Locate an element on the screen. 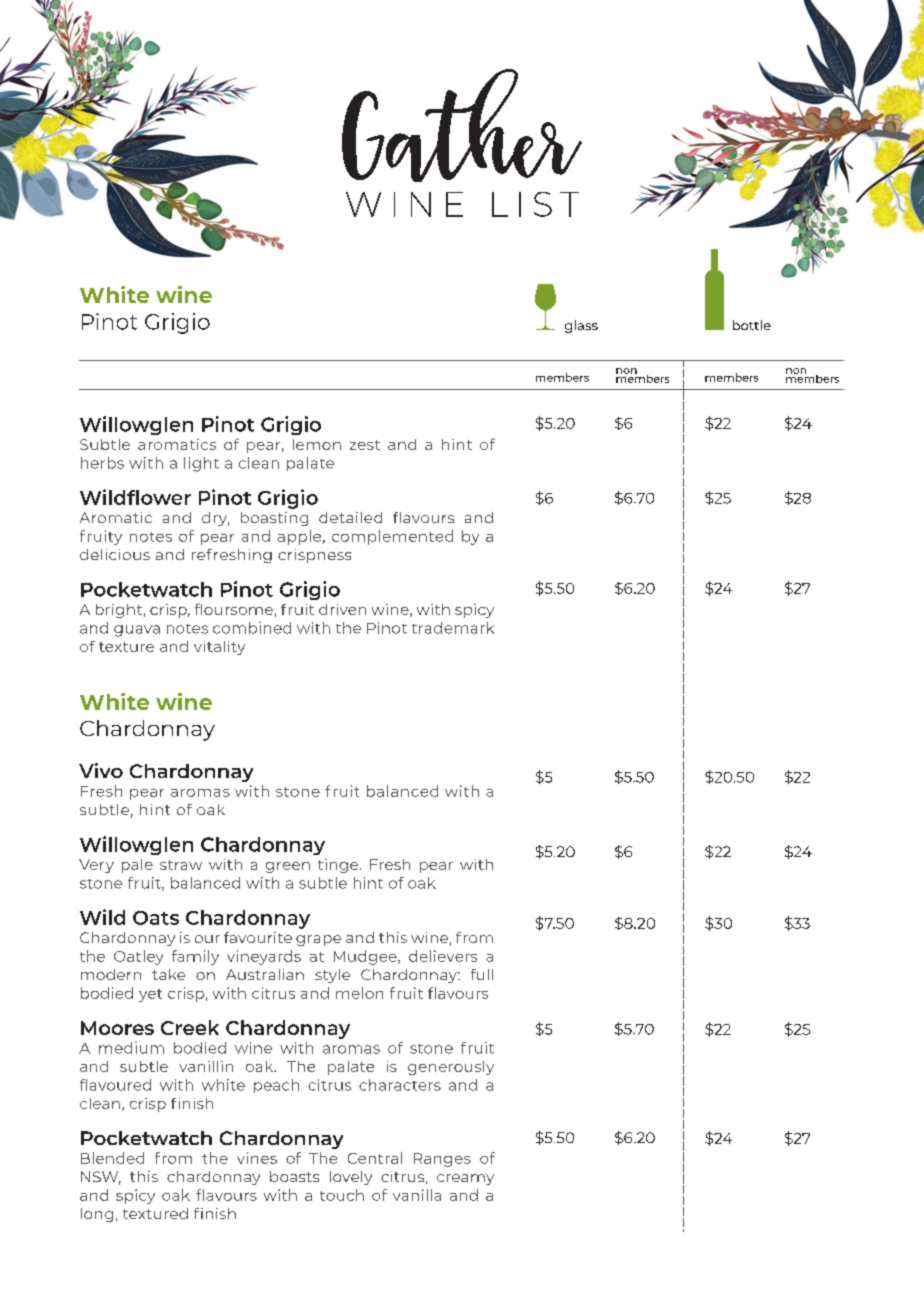  vitality is located at coordinates (219, 648).
